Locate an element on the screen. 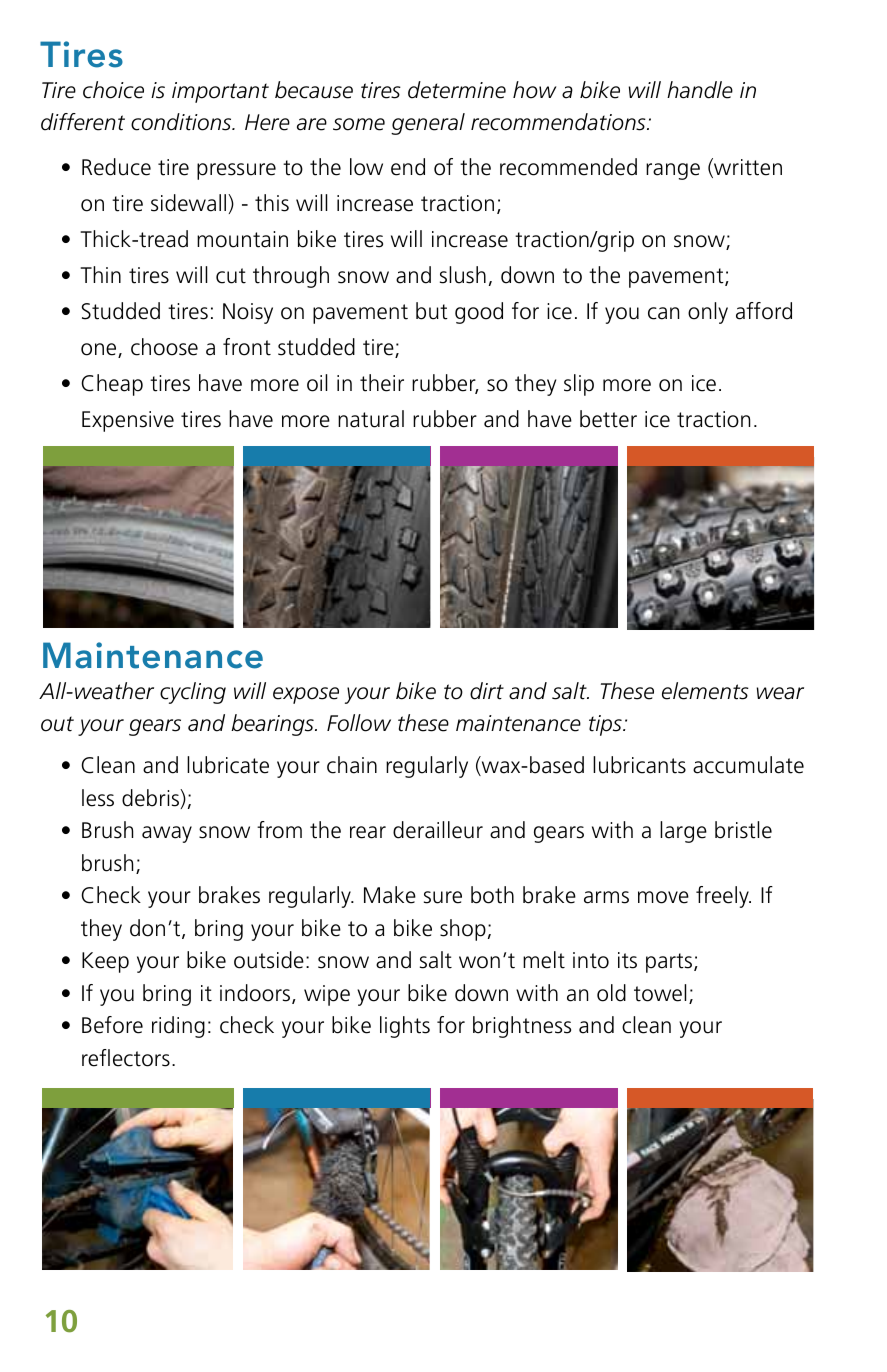 The image size is (887, 1372). riding is located at coordinates (178, 1027).
